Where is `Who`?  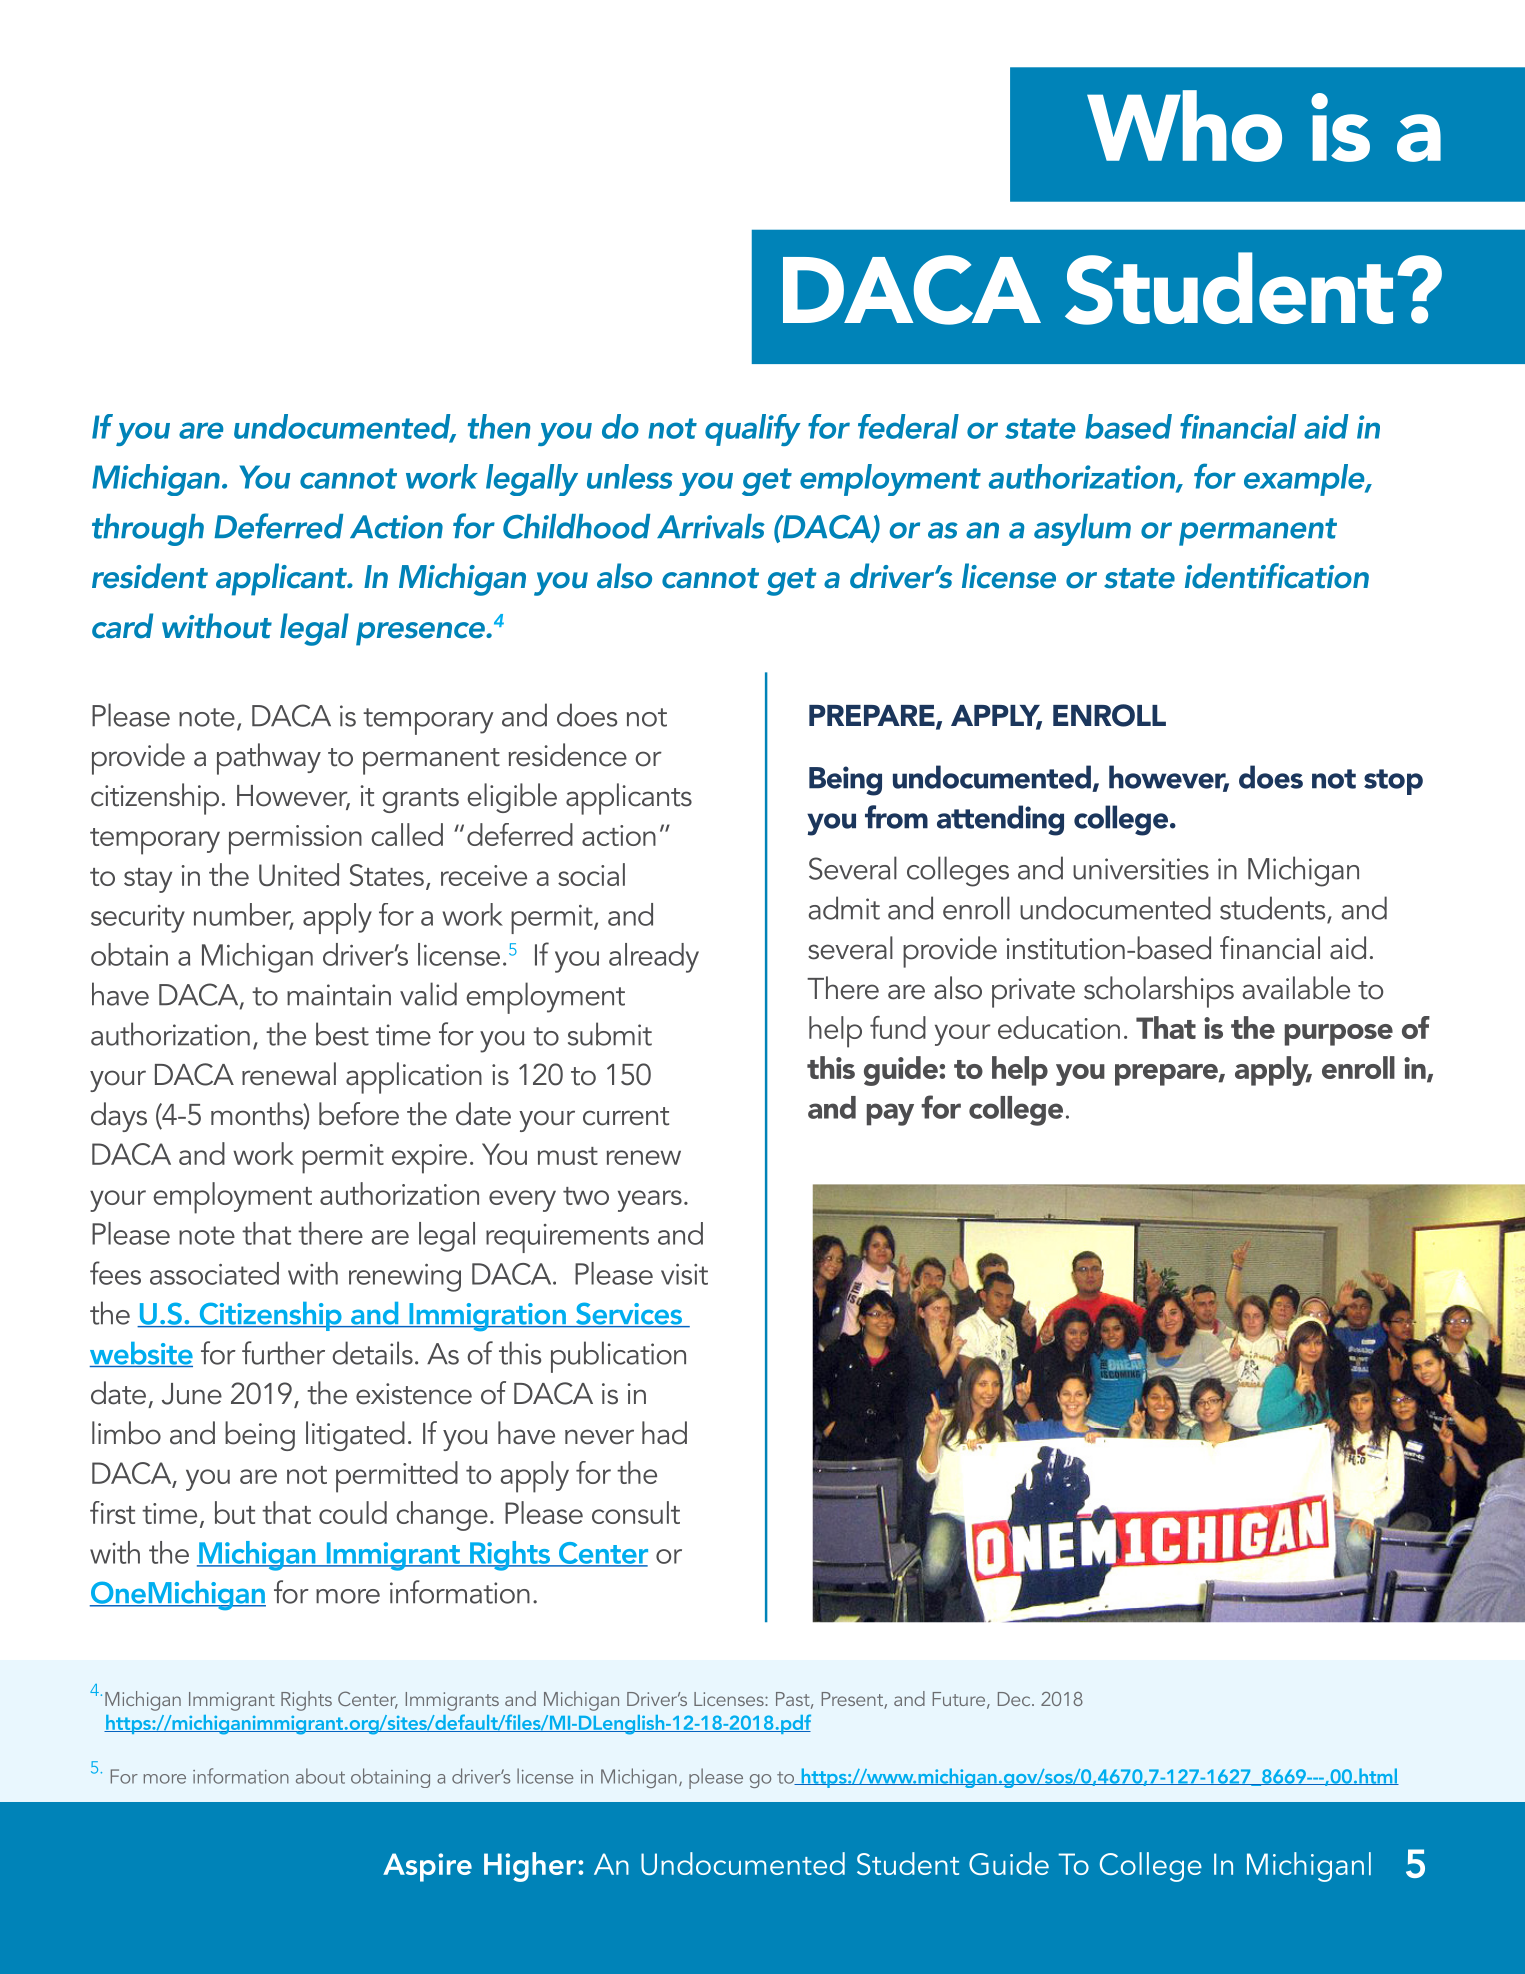
Who is located at coordinates (1184, 126).
